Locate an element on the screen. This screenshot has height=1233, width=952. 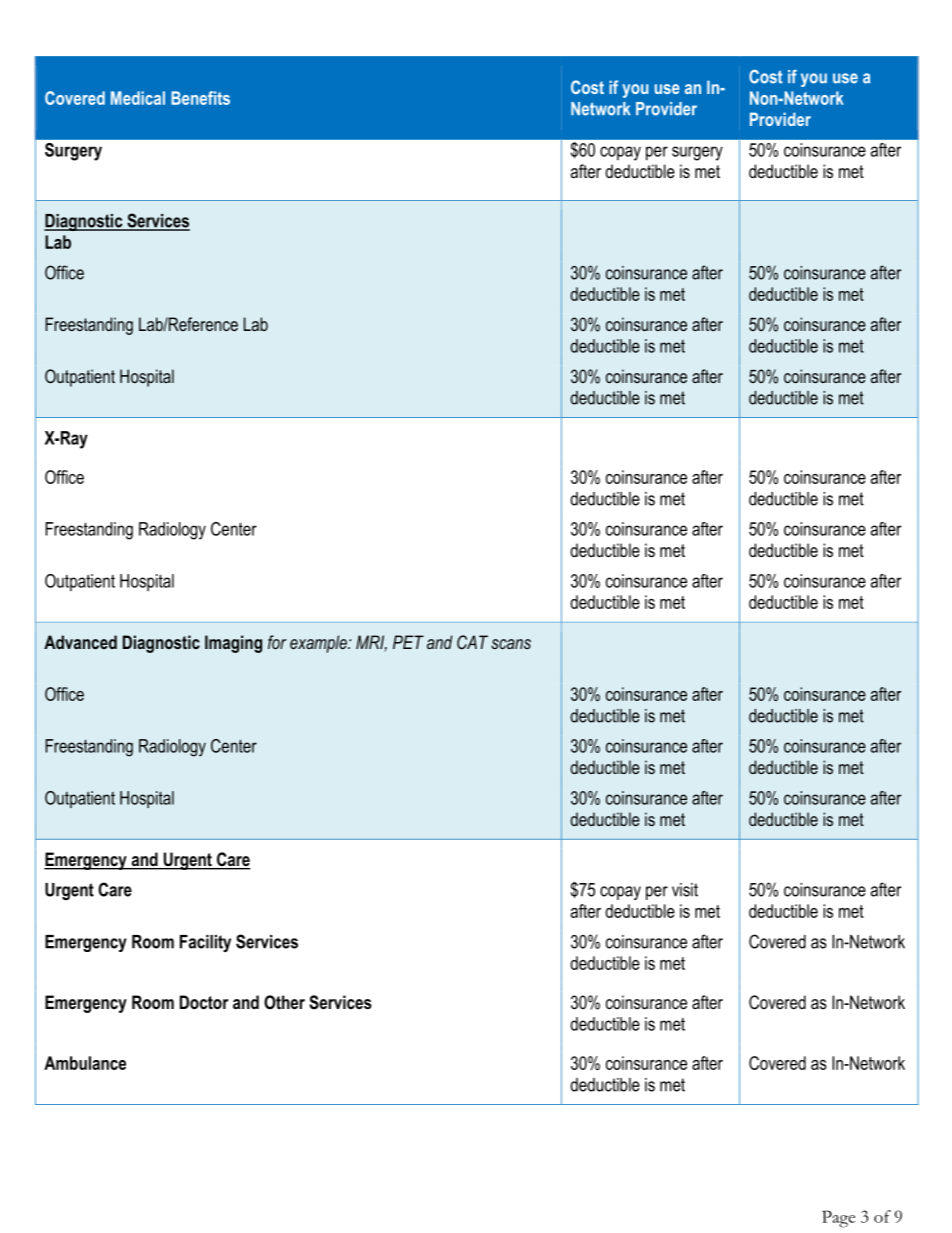
scans is located at coordinates (511, 644).
